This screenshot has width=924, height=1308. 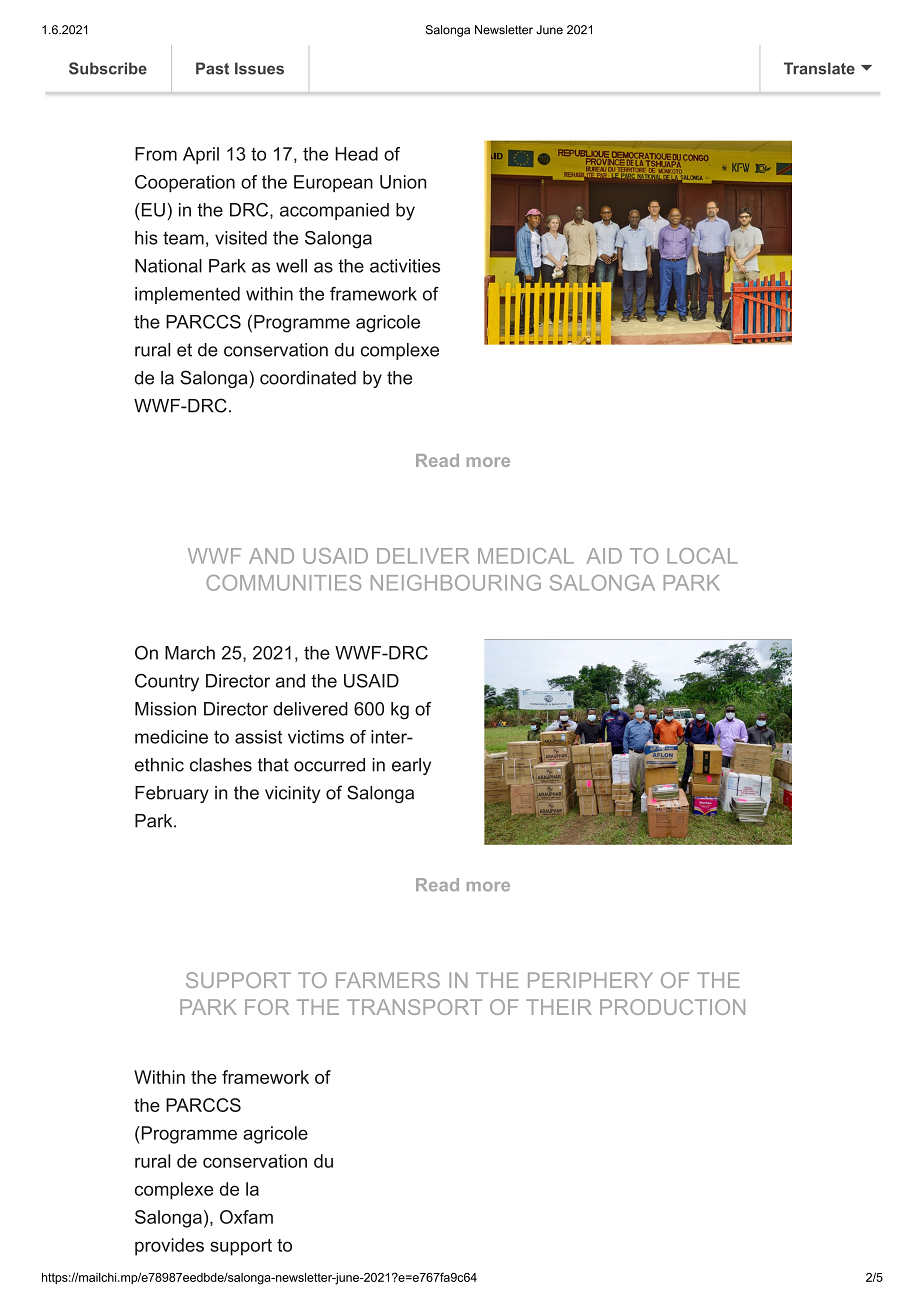 What do you see at coordinates (172, 794) in the screenshot?
I see `February` at bounding box center [172, 794].
